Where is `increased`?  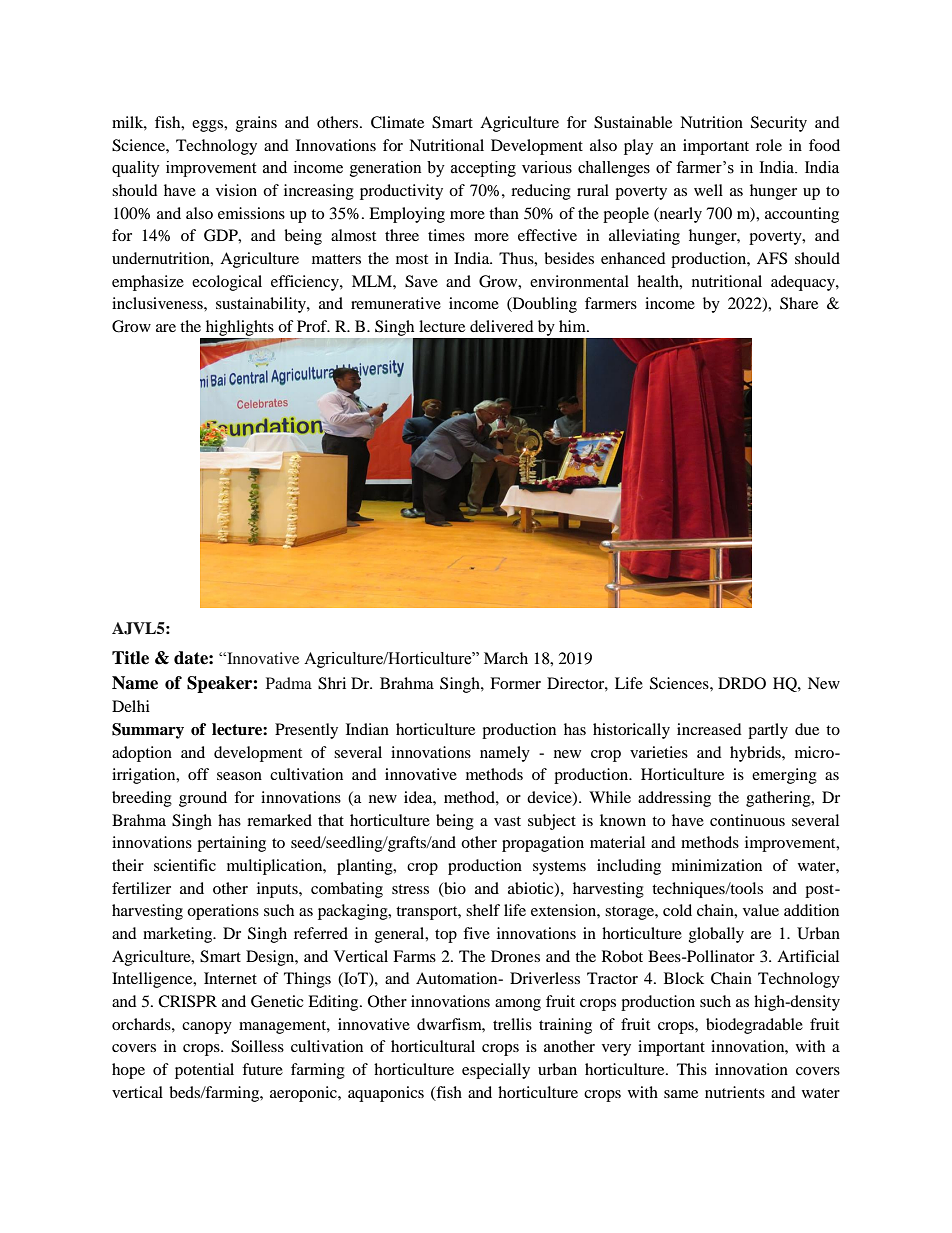
increased is located at coordinates (709, 729).
